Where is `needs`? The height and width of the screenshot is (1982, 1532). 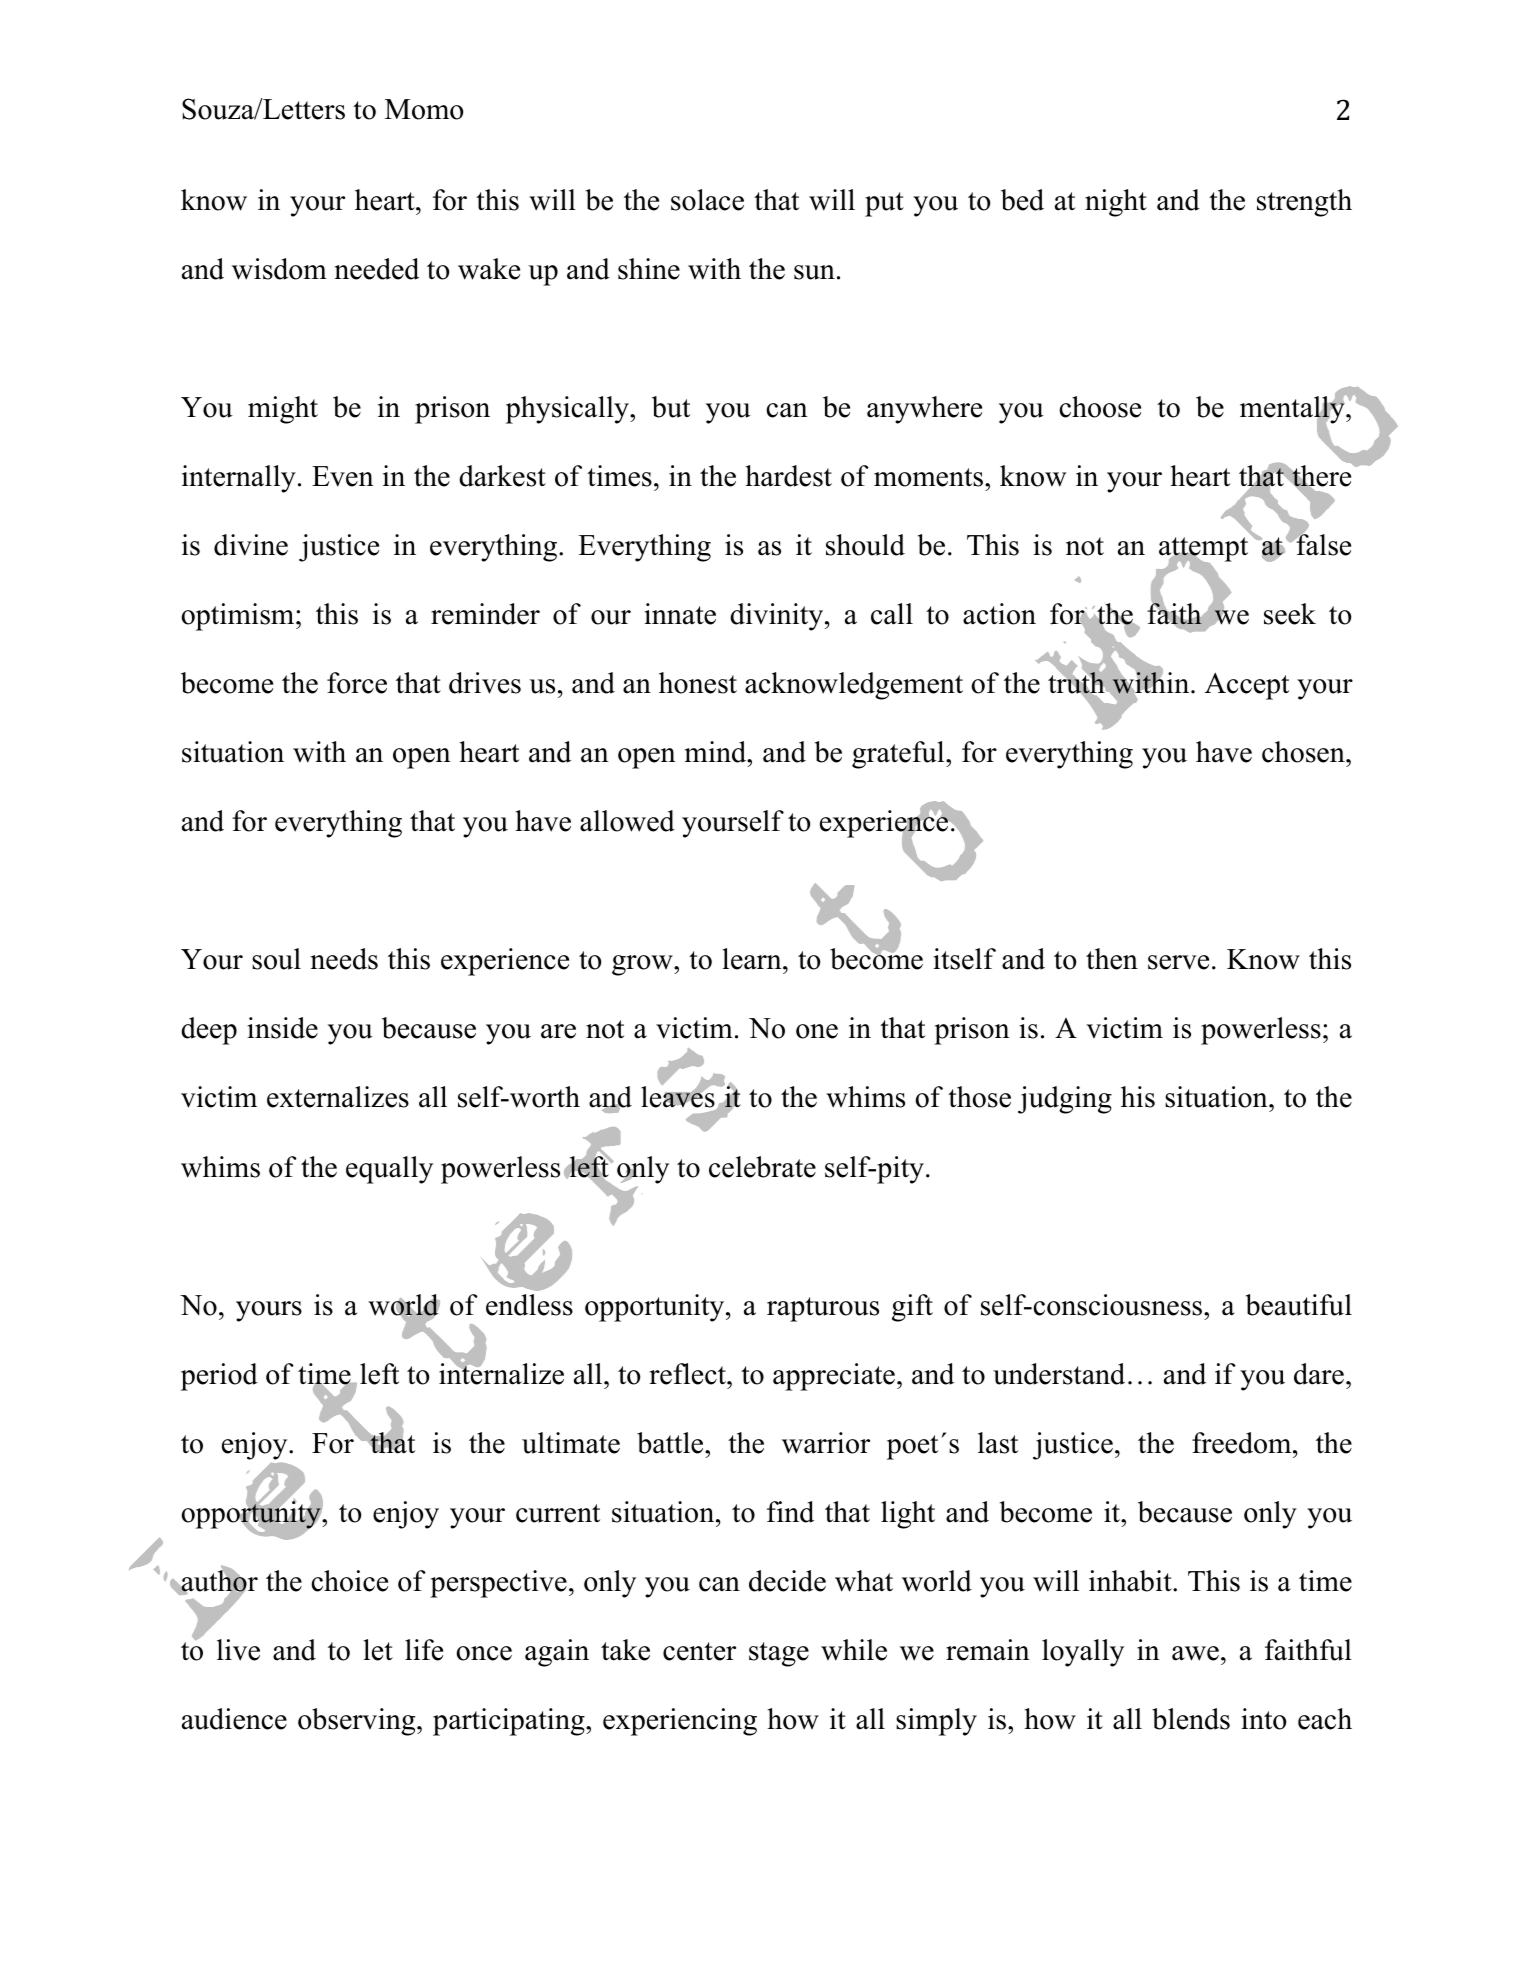
needs is located at coordinates (344, 959).
